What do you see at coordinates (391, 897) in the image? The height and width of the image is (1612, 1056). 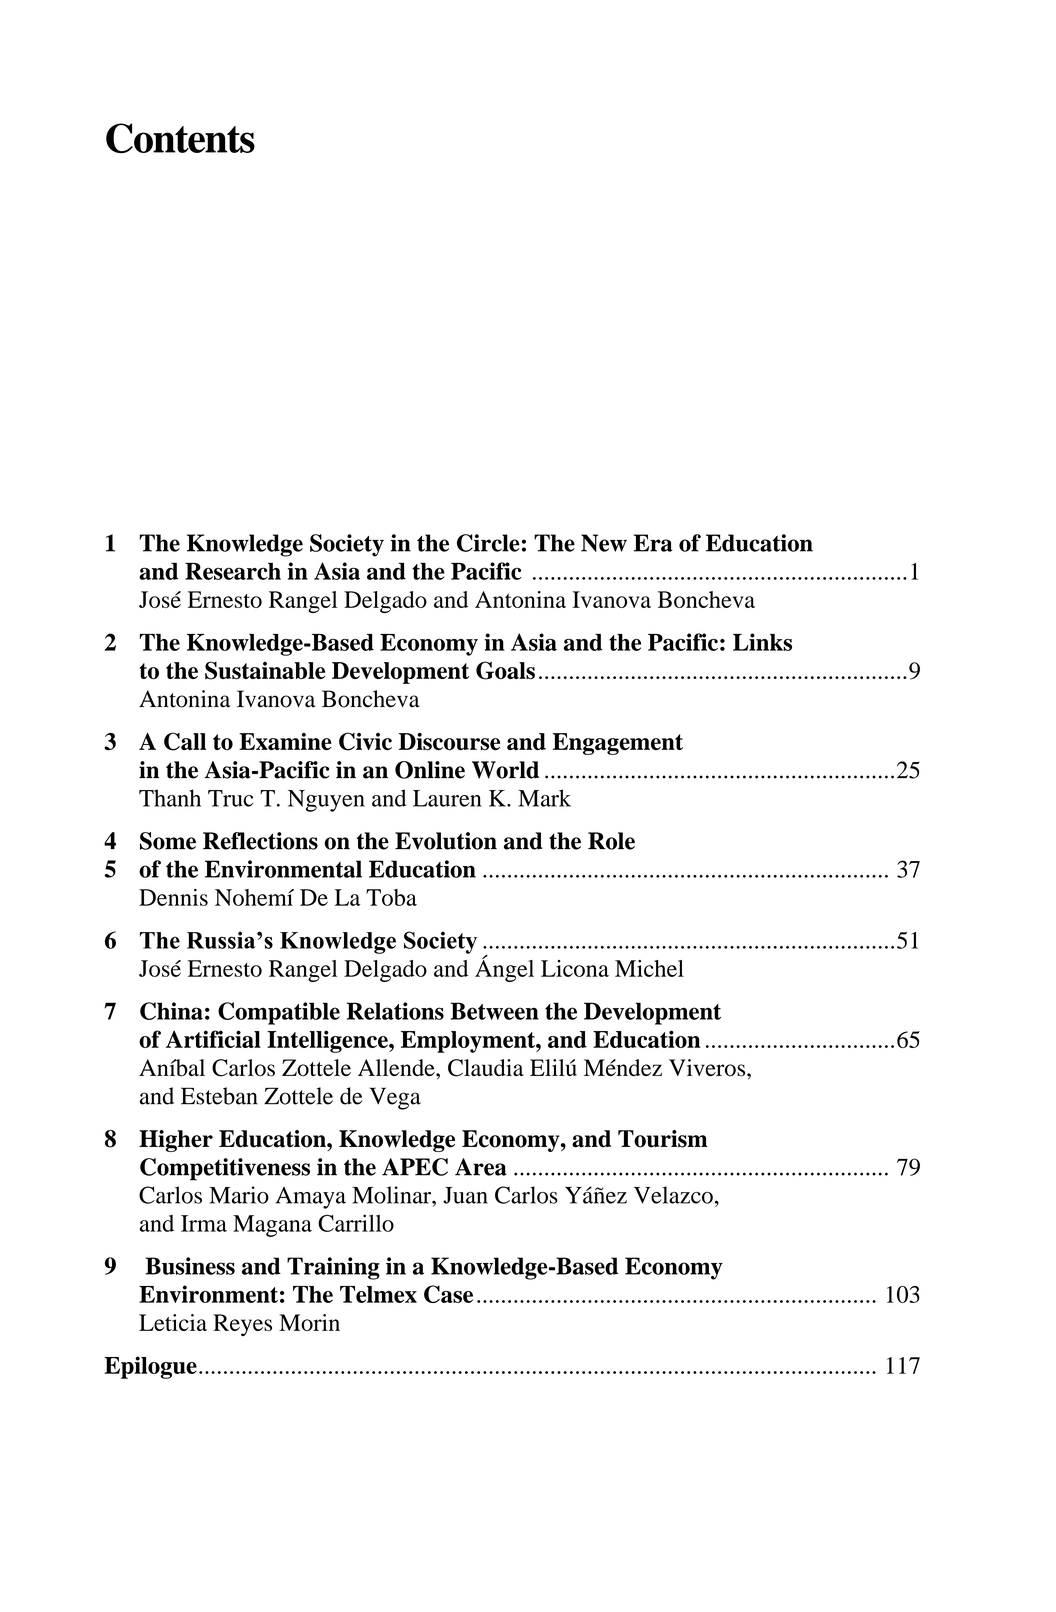 I see `Toba` at bounding box center [391, 897].
